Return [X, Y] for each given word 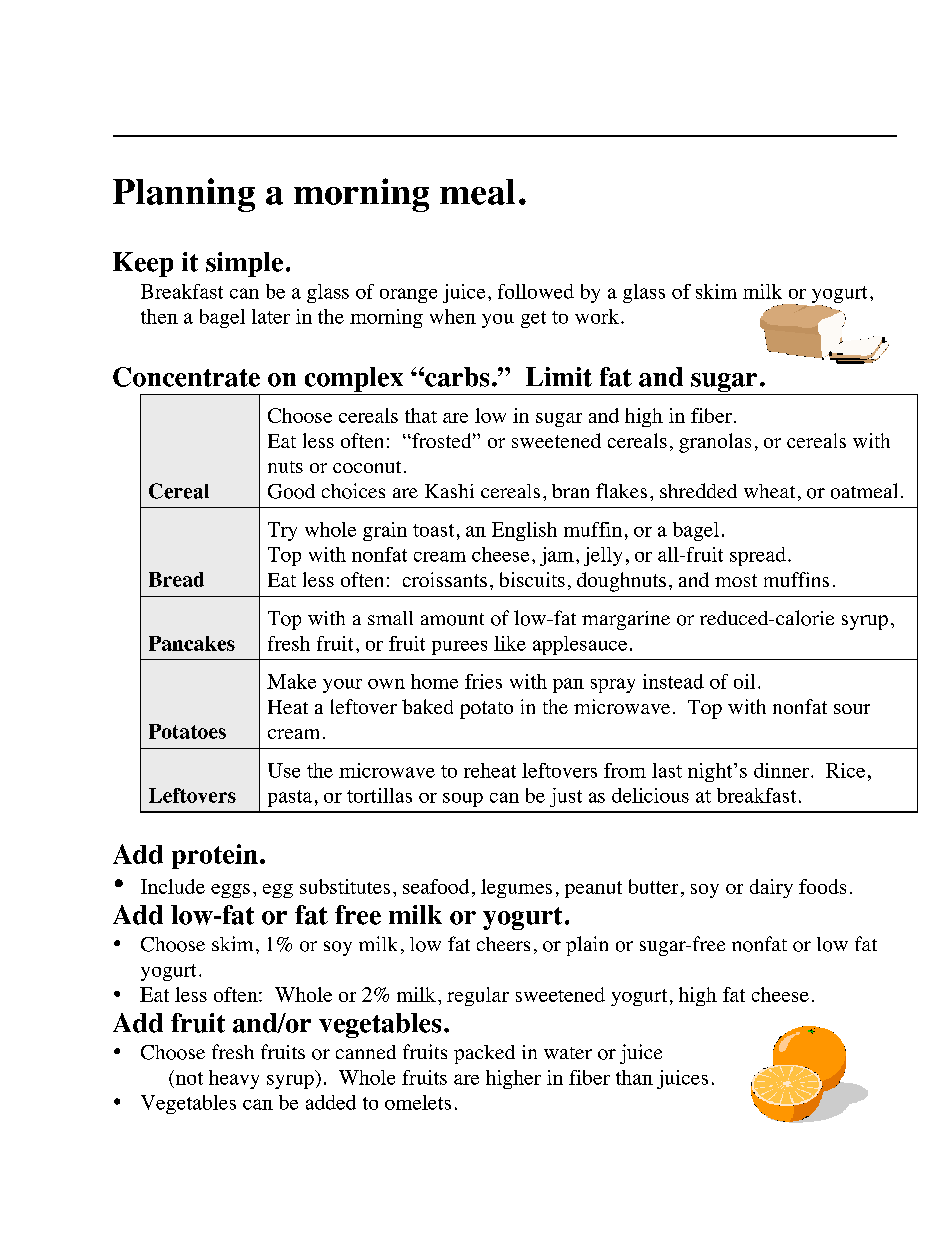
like [510, 643]
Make [291, 681]
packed [484, 1054]
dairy [771, 888]
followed [536, 291]
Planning [184, 195]
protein [215, 856]
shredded [698, 490]
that [421, 415]
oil [744, 681]
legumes [516, 888]
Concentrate [186, 377]
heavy [234, 1079]
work [597, 316]
